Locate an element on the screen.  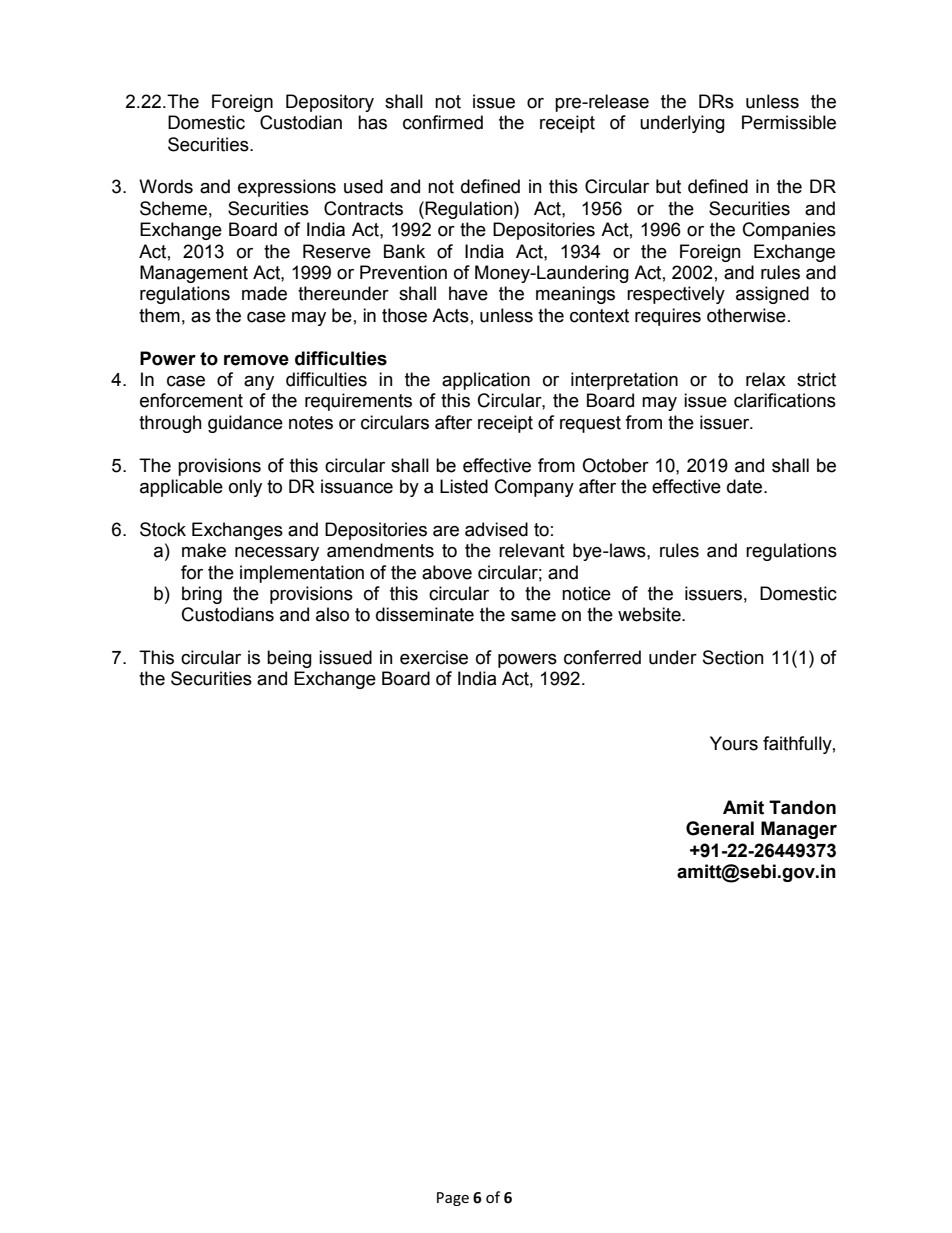
expressions is located at coordinates (287, 188).
